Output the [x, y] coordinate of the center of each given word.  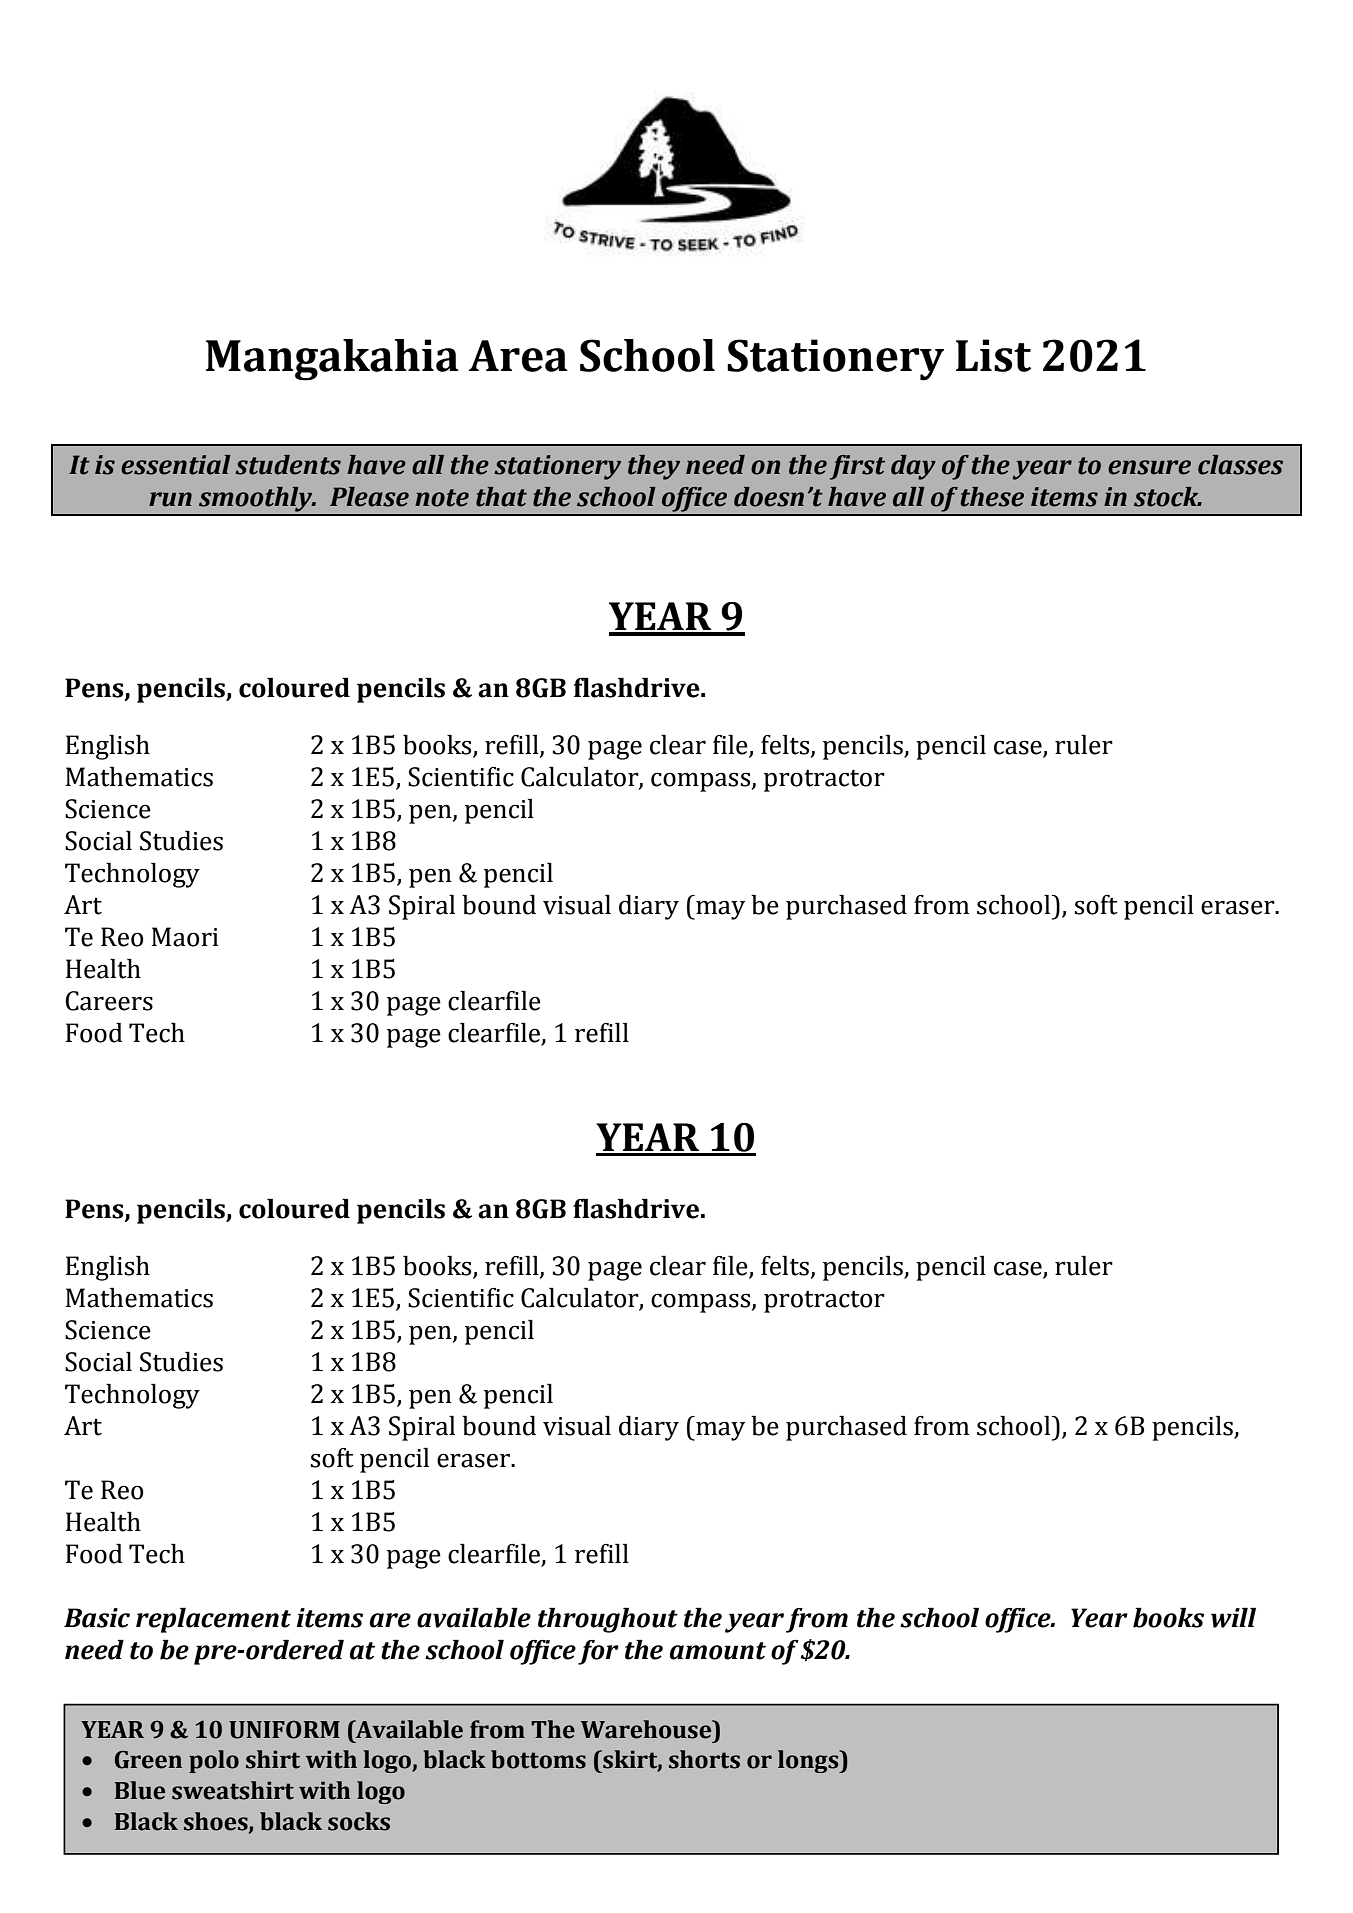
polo [214, 1761]
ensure [1149, 467]
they [654, 467]
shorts [704, 1759]
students [288, 465]
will [1233, 1617]
